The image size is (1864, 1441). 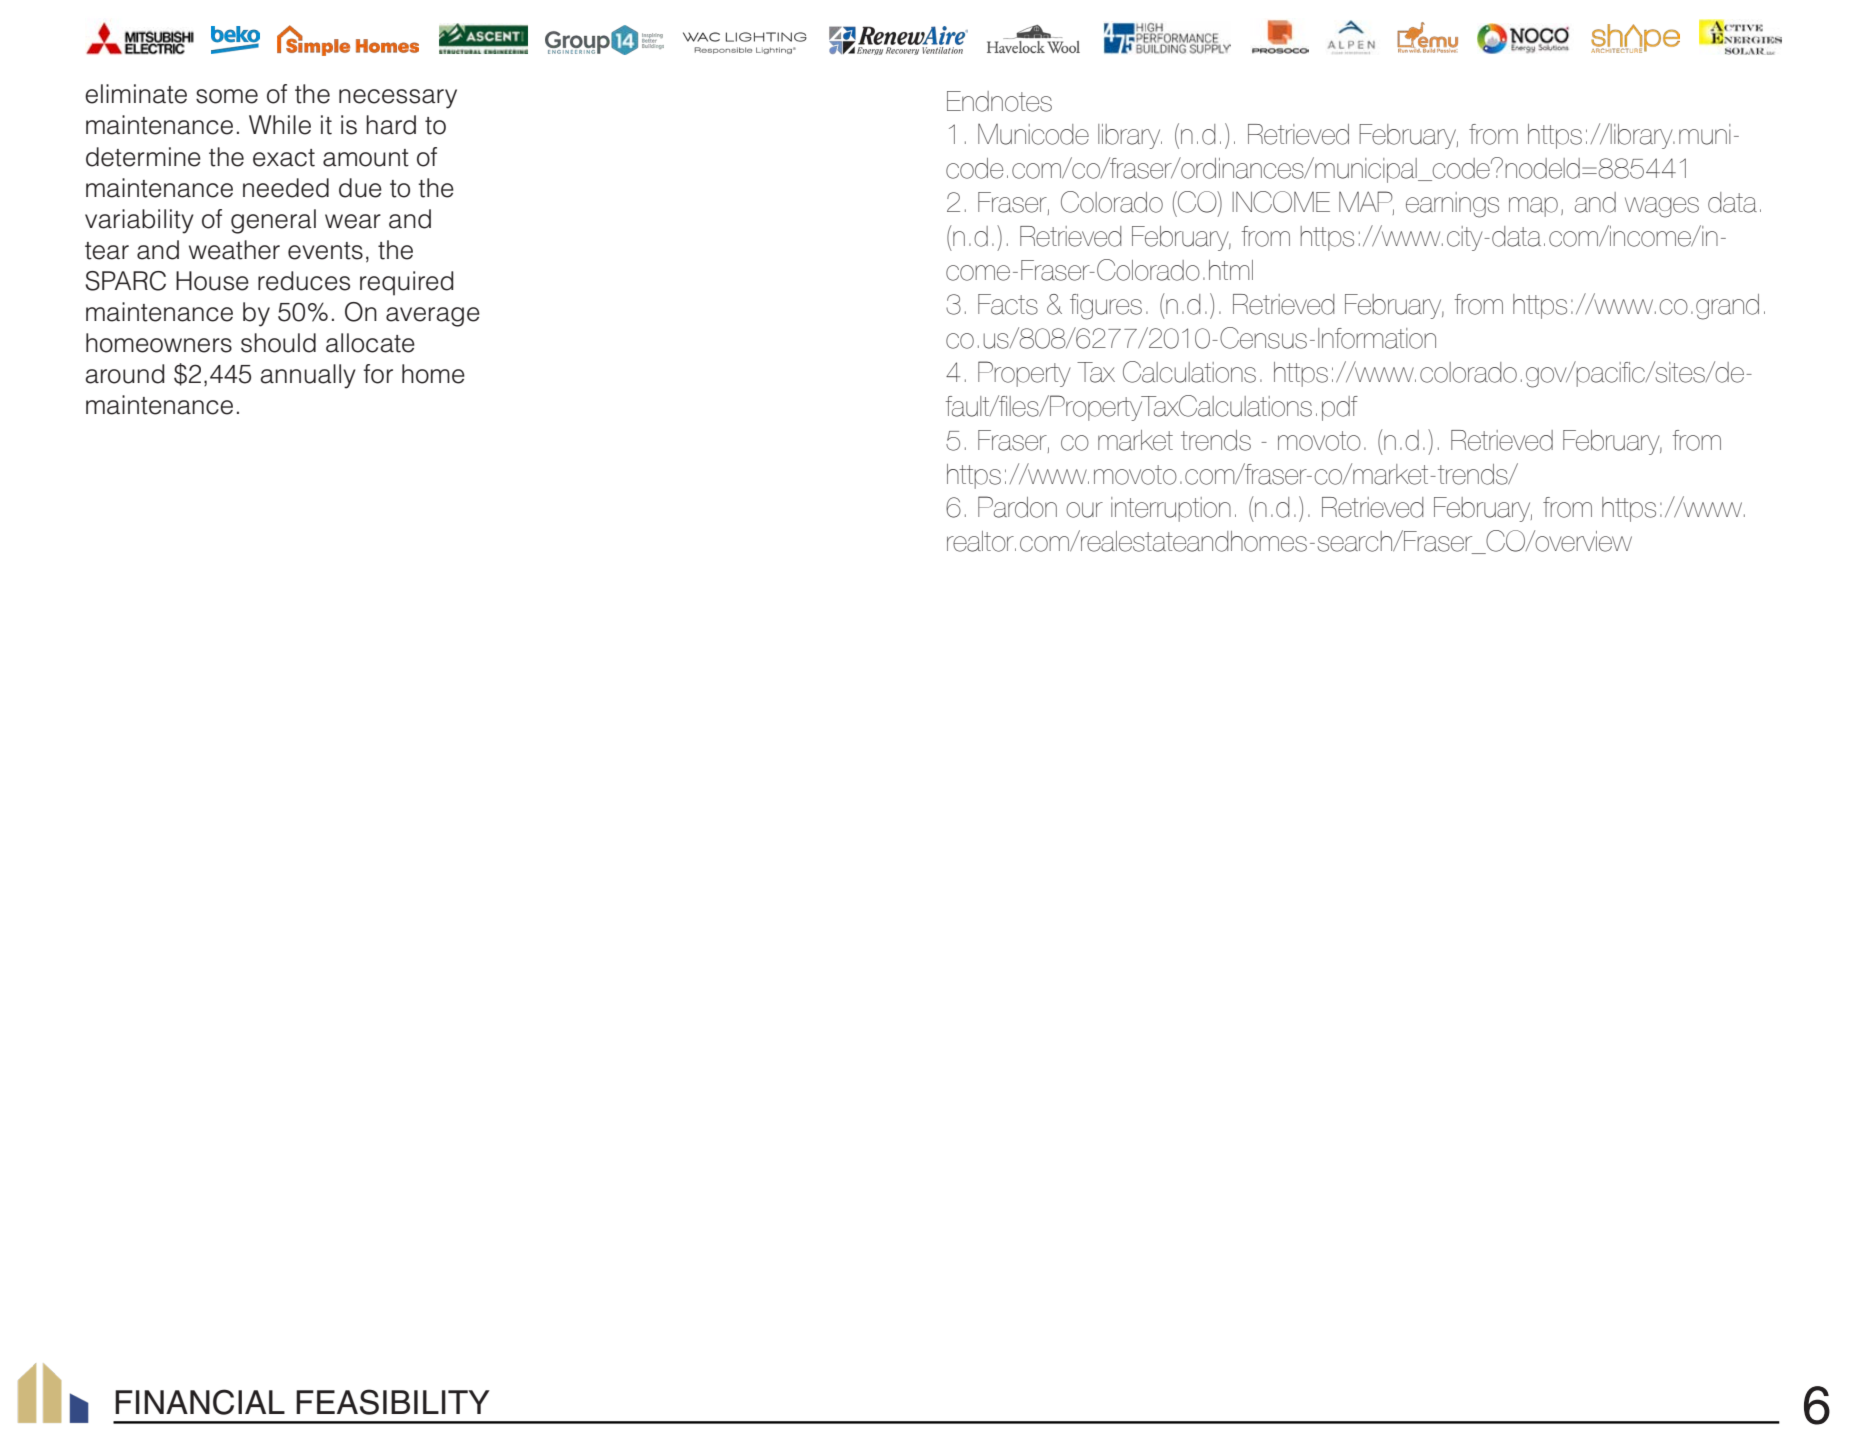 I want to click on FINANCIAL, so click(x=200, y=1402).
